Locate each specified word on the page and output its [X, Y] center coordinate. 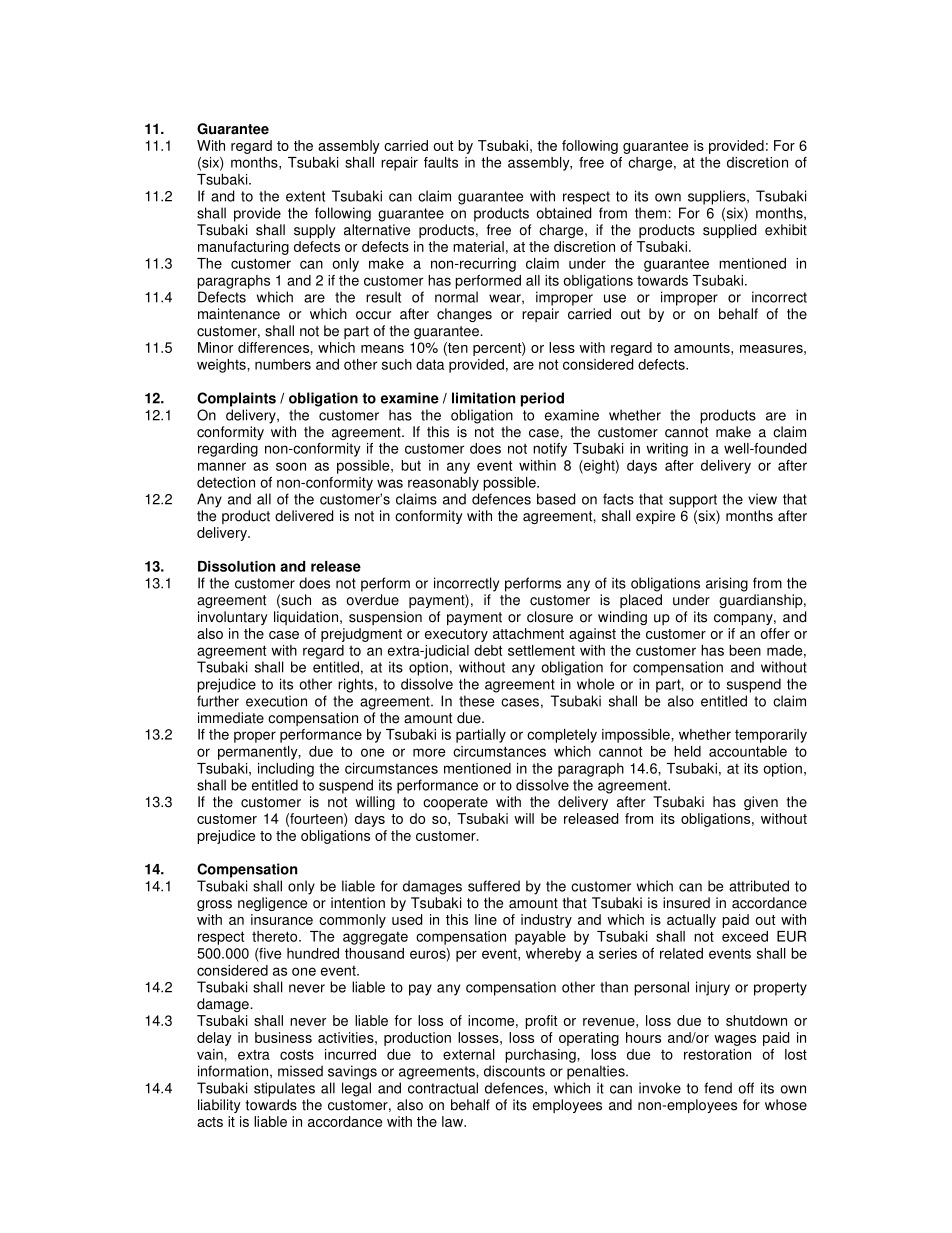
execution [276, 701]
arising [727, 584]
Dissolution [236, 566]
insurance [282, 919]
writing [667, 450]
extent [305, 196]
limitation [483, 398]
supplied [729, 231]
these [476, 701]
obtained [563, 213]
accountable [748, 751]
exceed [745, 936]
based [556, 499]
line [486, 919]
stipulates [284, 1089]
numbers [283, 364]
